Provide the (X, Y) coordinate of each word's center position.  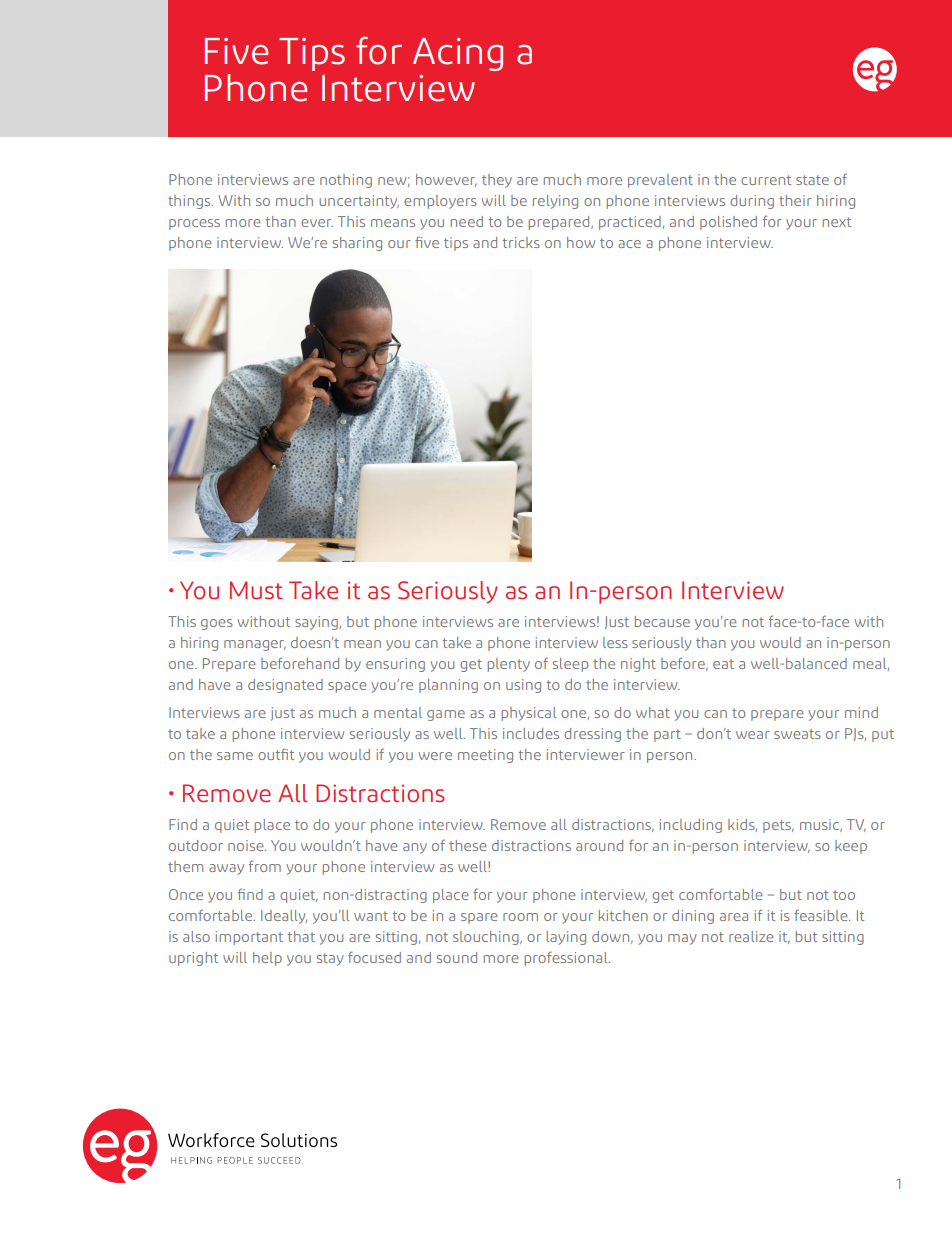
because (662, 621)
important (249, 938)
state (812, 180)
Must (256, 590)
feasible (822, 915)
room (520, 917)
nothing (346, 181)
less (615, 642)
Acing (458, 54)
